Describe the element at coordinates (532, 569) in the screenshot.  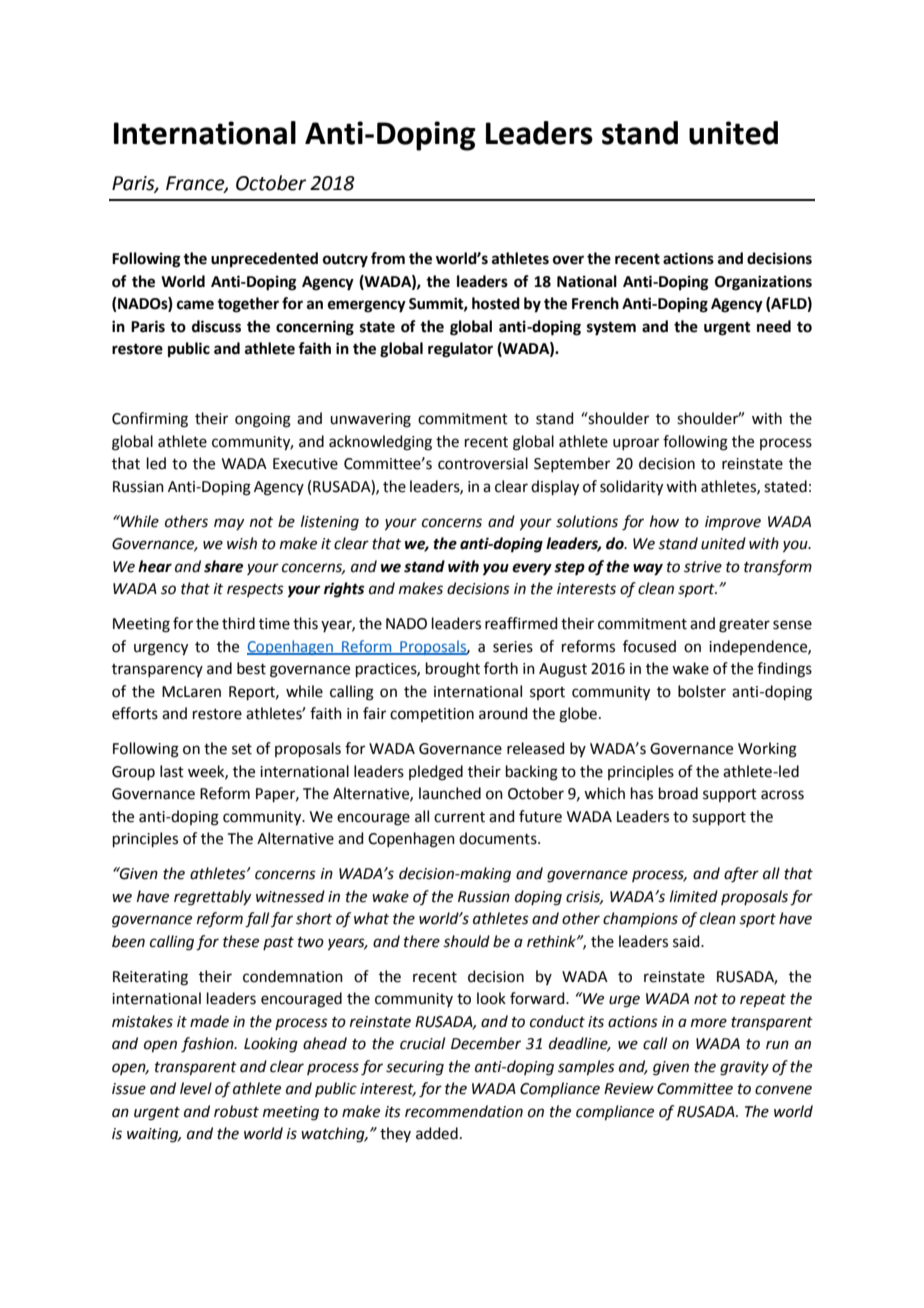
I see `every` at that location.
